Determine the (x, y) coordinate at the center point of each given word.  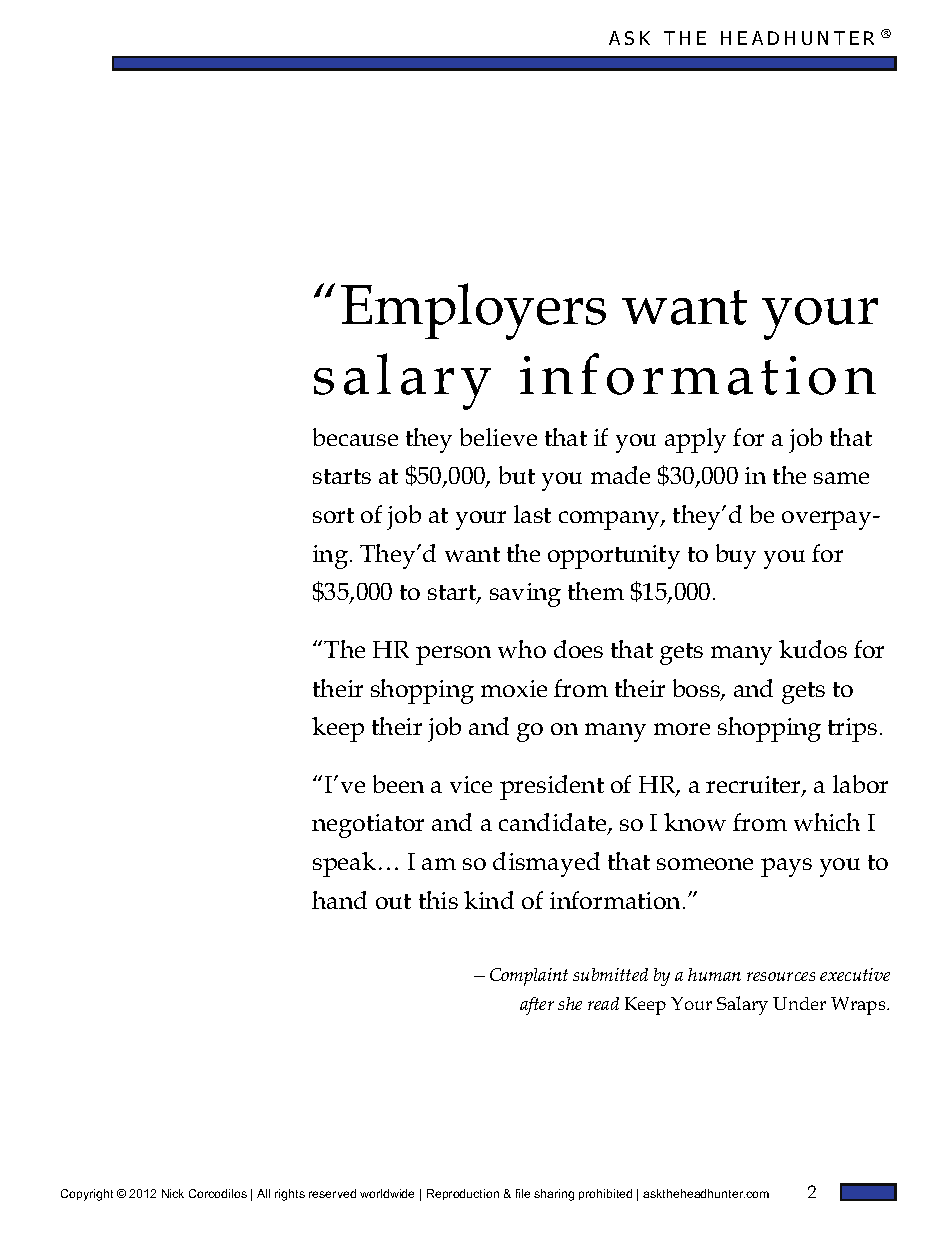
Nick (173, 1193)
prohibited (605, 1194)
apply (695, 440)
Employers (473, 311)
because (355, 437)
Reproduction (463, 1194)
